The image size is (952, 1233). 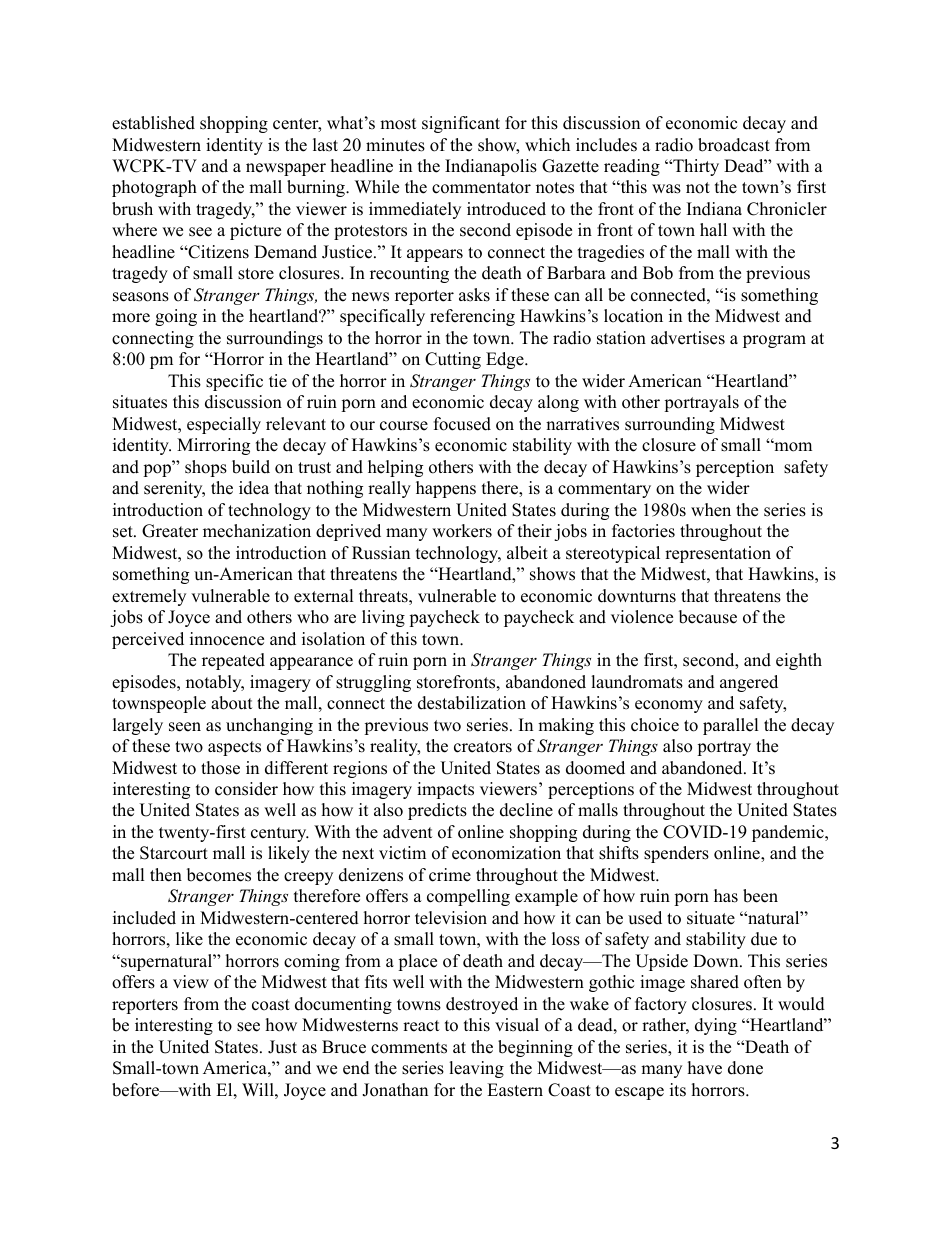 What do you see at coordinates (705, 1068) in the image?
I see `have` at bounding box center [705, 1068].
